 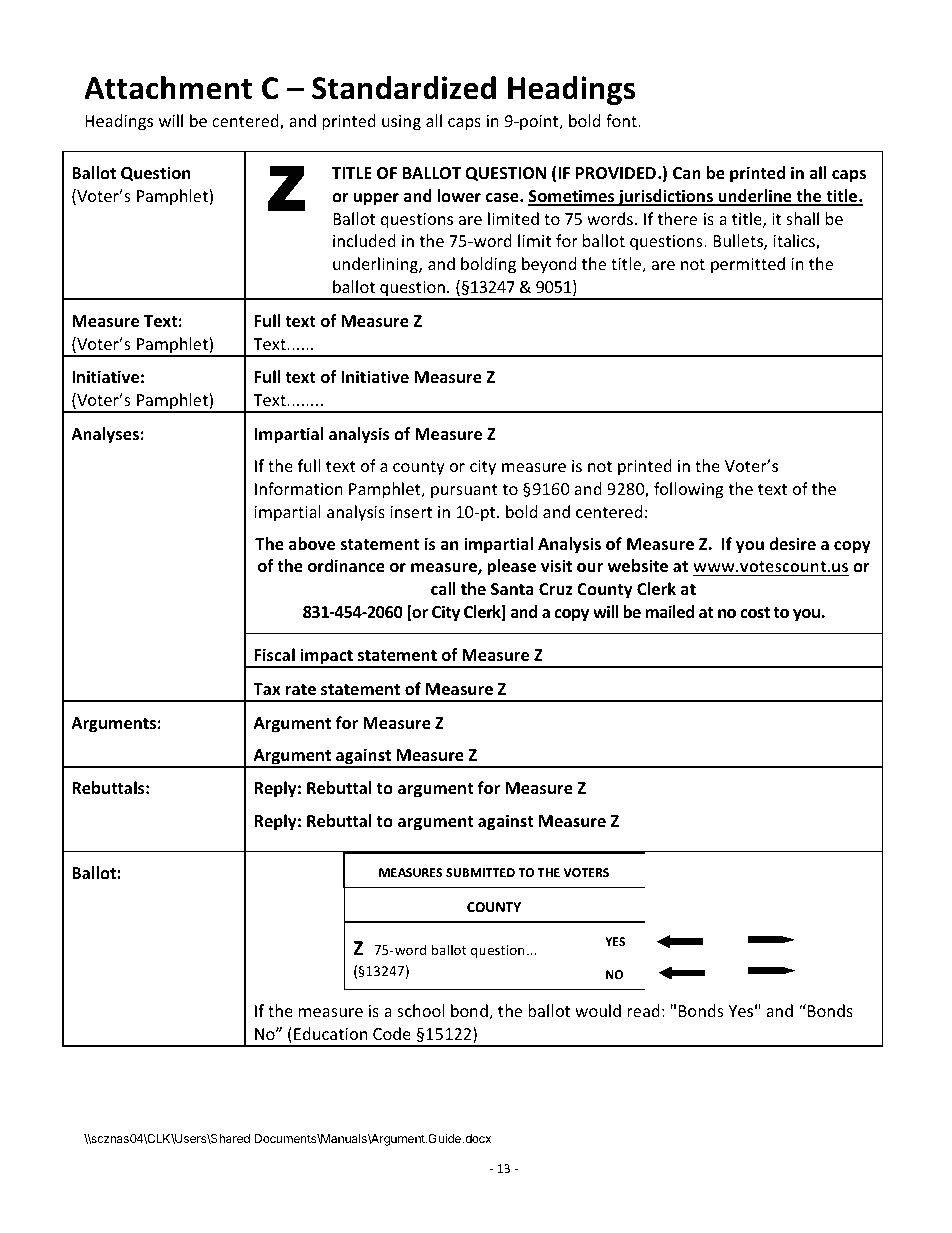 What do you see at coordinates (687, 173) in the screenshot?
I see `Can` at bounding box center [687, 173].
